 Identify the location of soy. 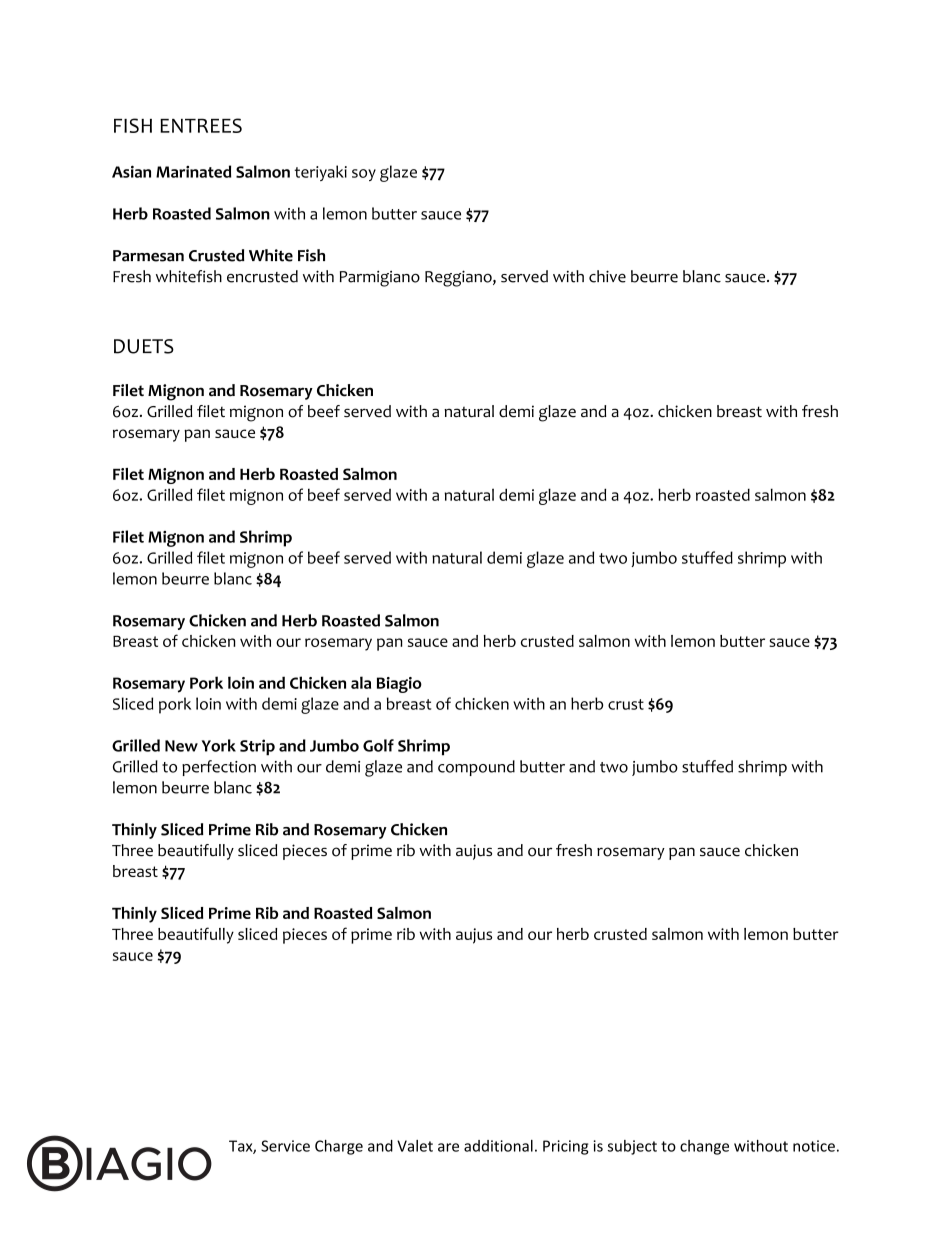
(364, 175).
